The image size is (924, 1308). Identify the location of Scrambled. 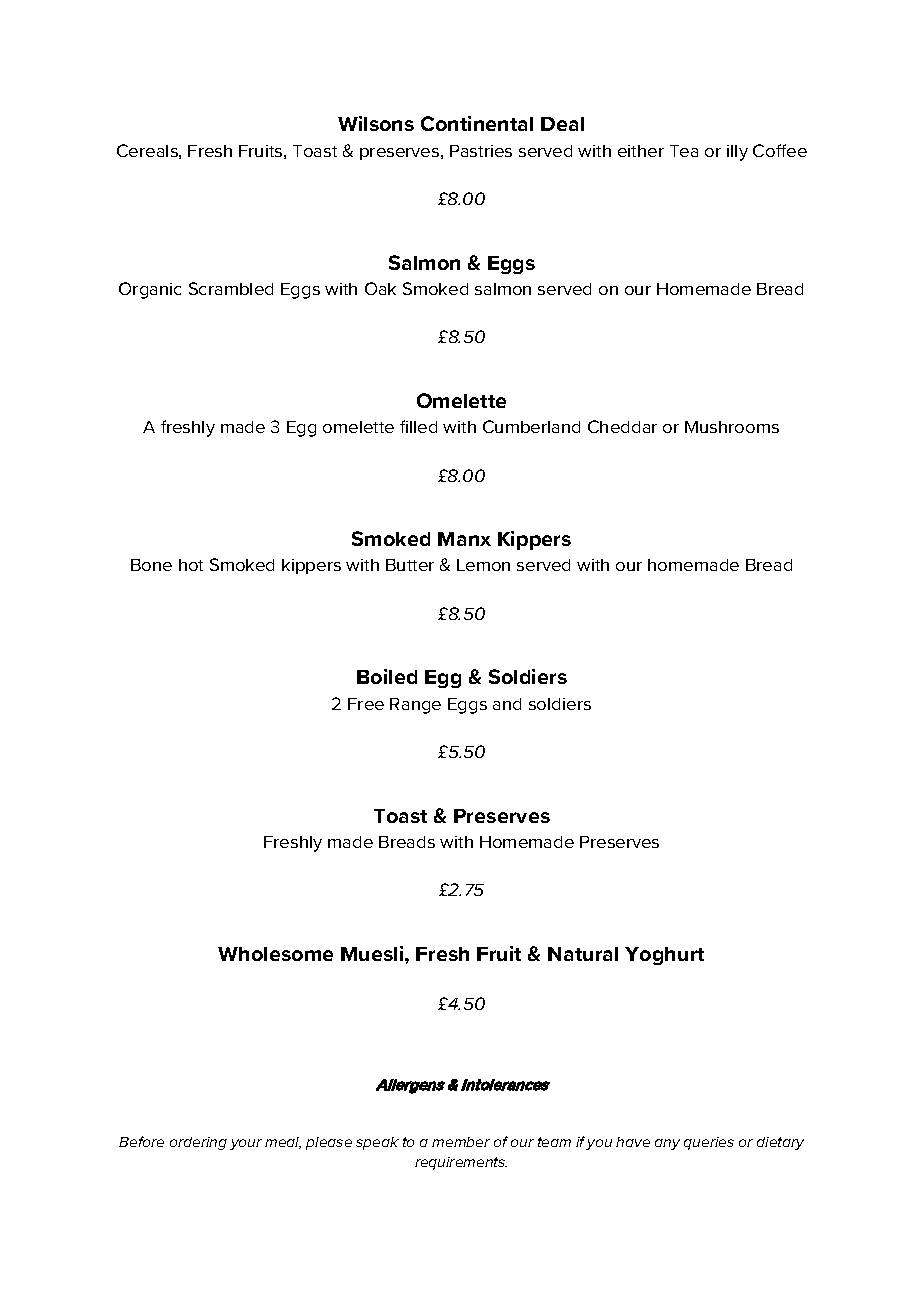
(231, 288).
